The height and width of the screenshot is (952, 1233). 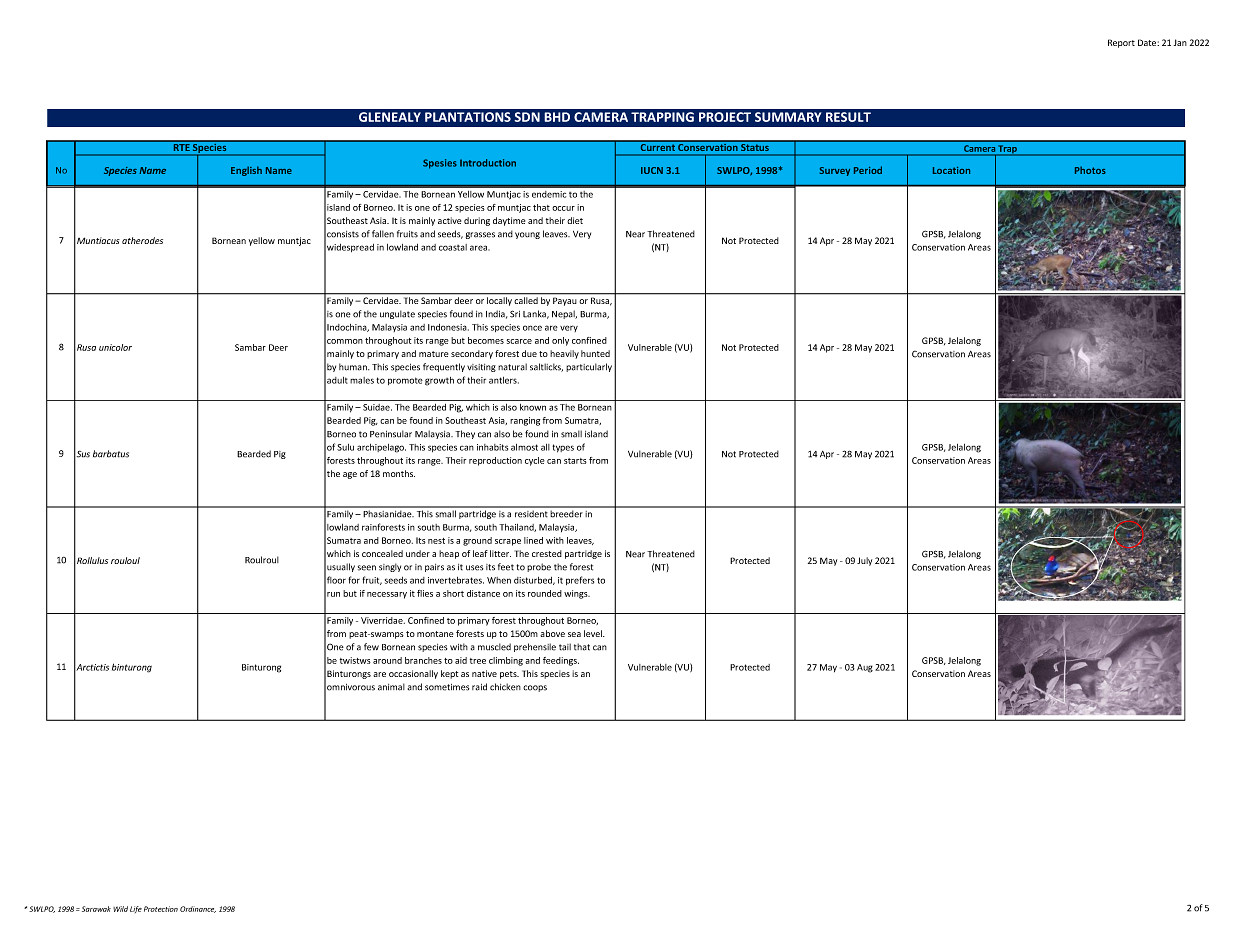 What do you see at coordinates (864, 561) in the screenshot?
I see `July` at bounding box center [864, 561].
